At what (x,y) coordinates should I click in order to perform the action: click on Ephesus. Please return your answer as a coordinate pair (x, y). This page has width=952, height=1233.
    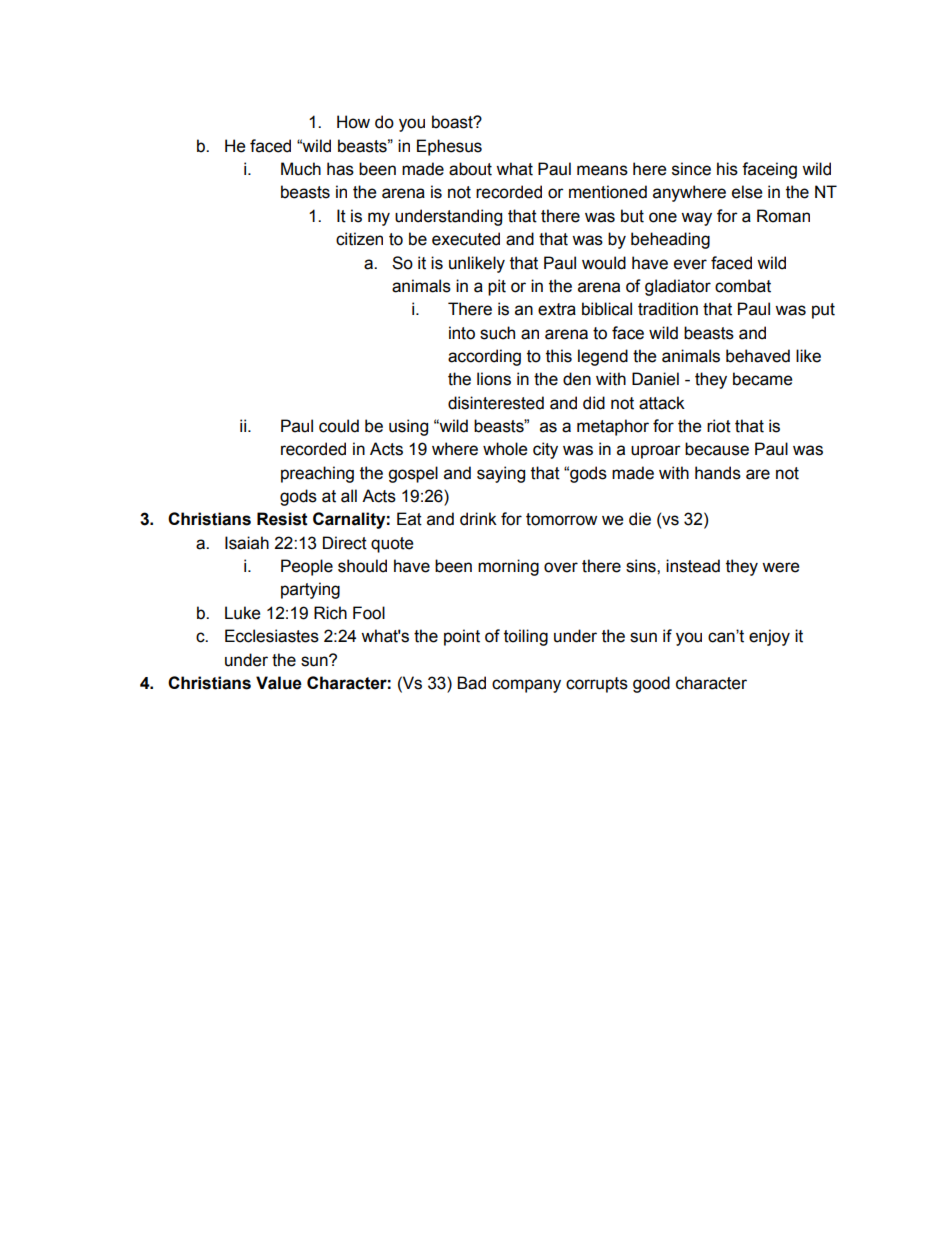
    Looking at the image, I should click on (449, 147).
